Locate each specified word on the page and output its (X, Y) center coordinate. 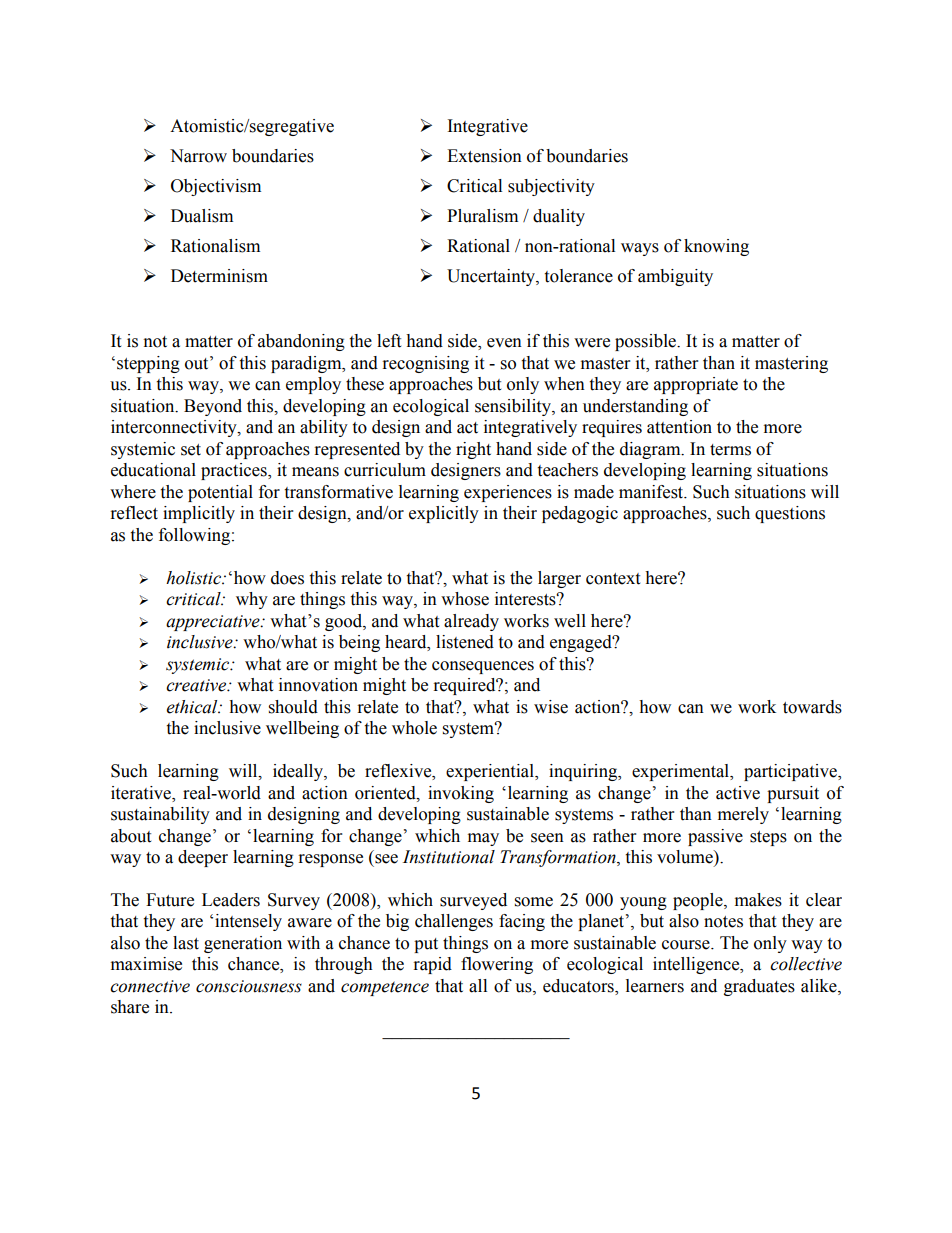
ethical (193, 707)
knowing (716, 247)
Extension (484, 156)
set (191, 450)
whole (414, 728)
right (473, 450)
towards (812, 707)
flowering (497, 965)
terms (730, 450)
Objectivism (216, 187)
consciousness (249, 986)
